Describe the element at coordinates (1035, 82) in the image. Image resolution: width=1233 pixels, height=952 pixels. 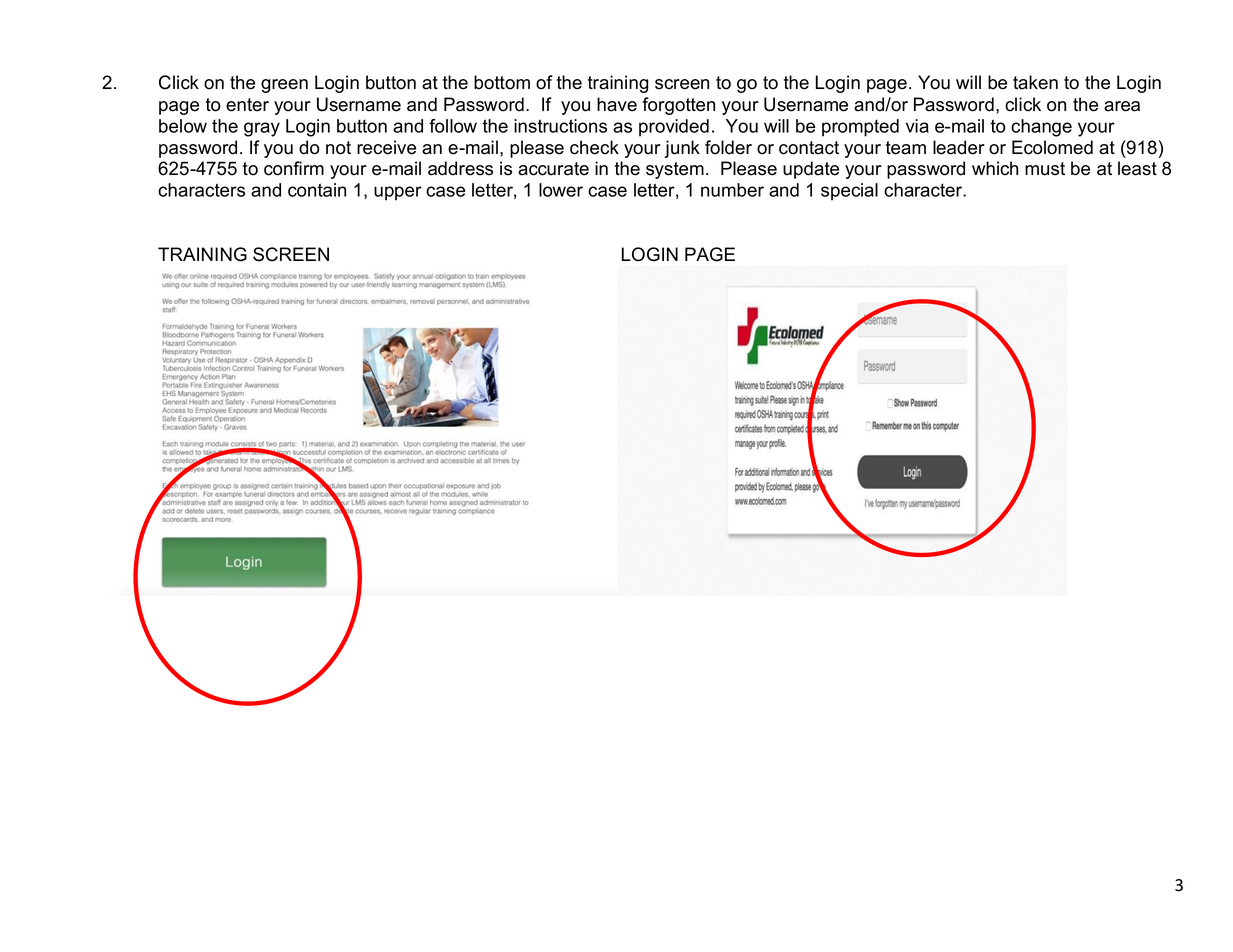
I see `taken` at that location.
